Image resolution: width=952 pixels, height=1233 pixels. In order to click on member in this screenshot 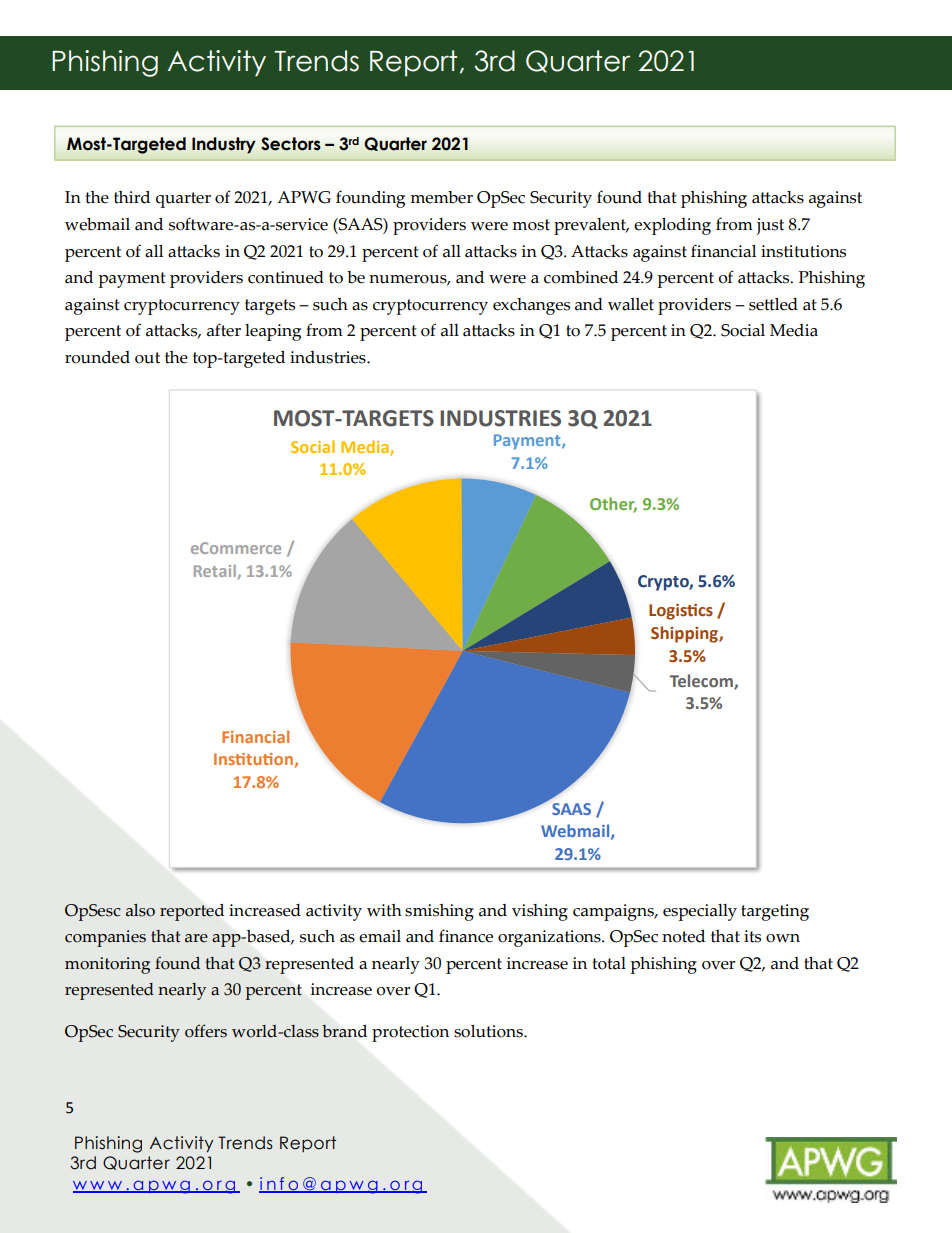, I will do `click(441, 197)`.
